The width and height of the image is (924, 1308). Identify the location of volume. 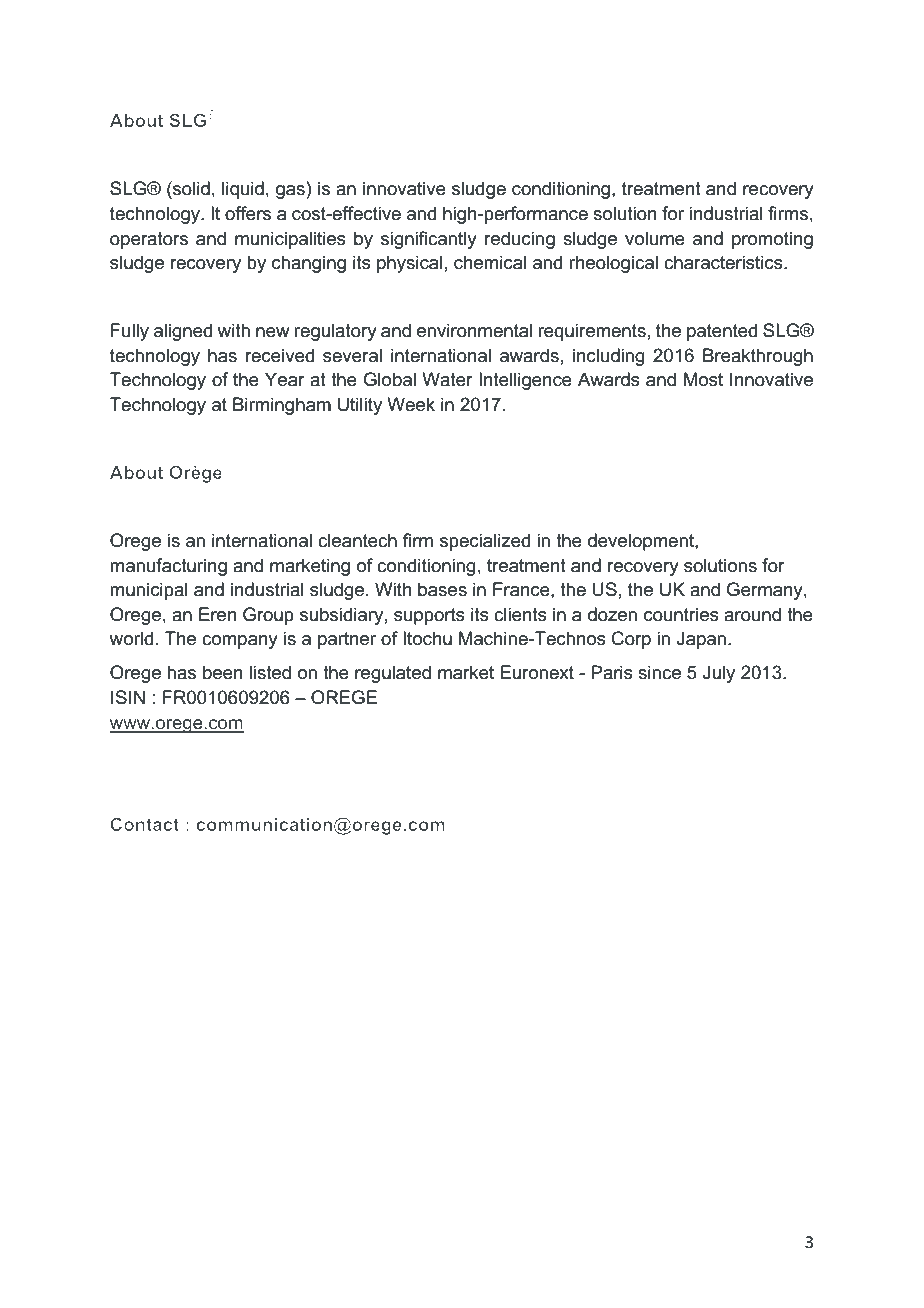
(655, 238).
